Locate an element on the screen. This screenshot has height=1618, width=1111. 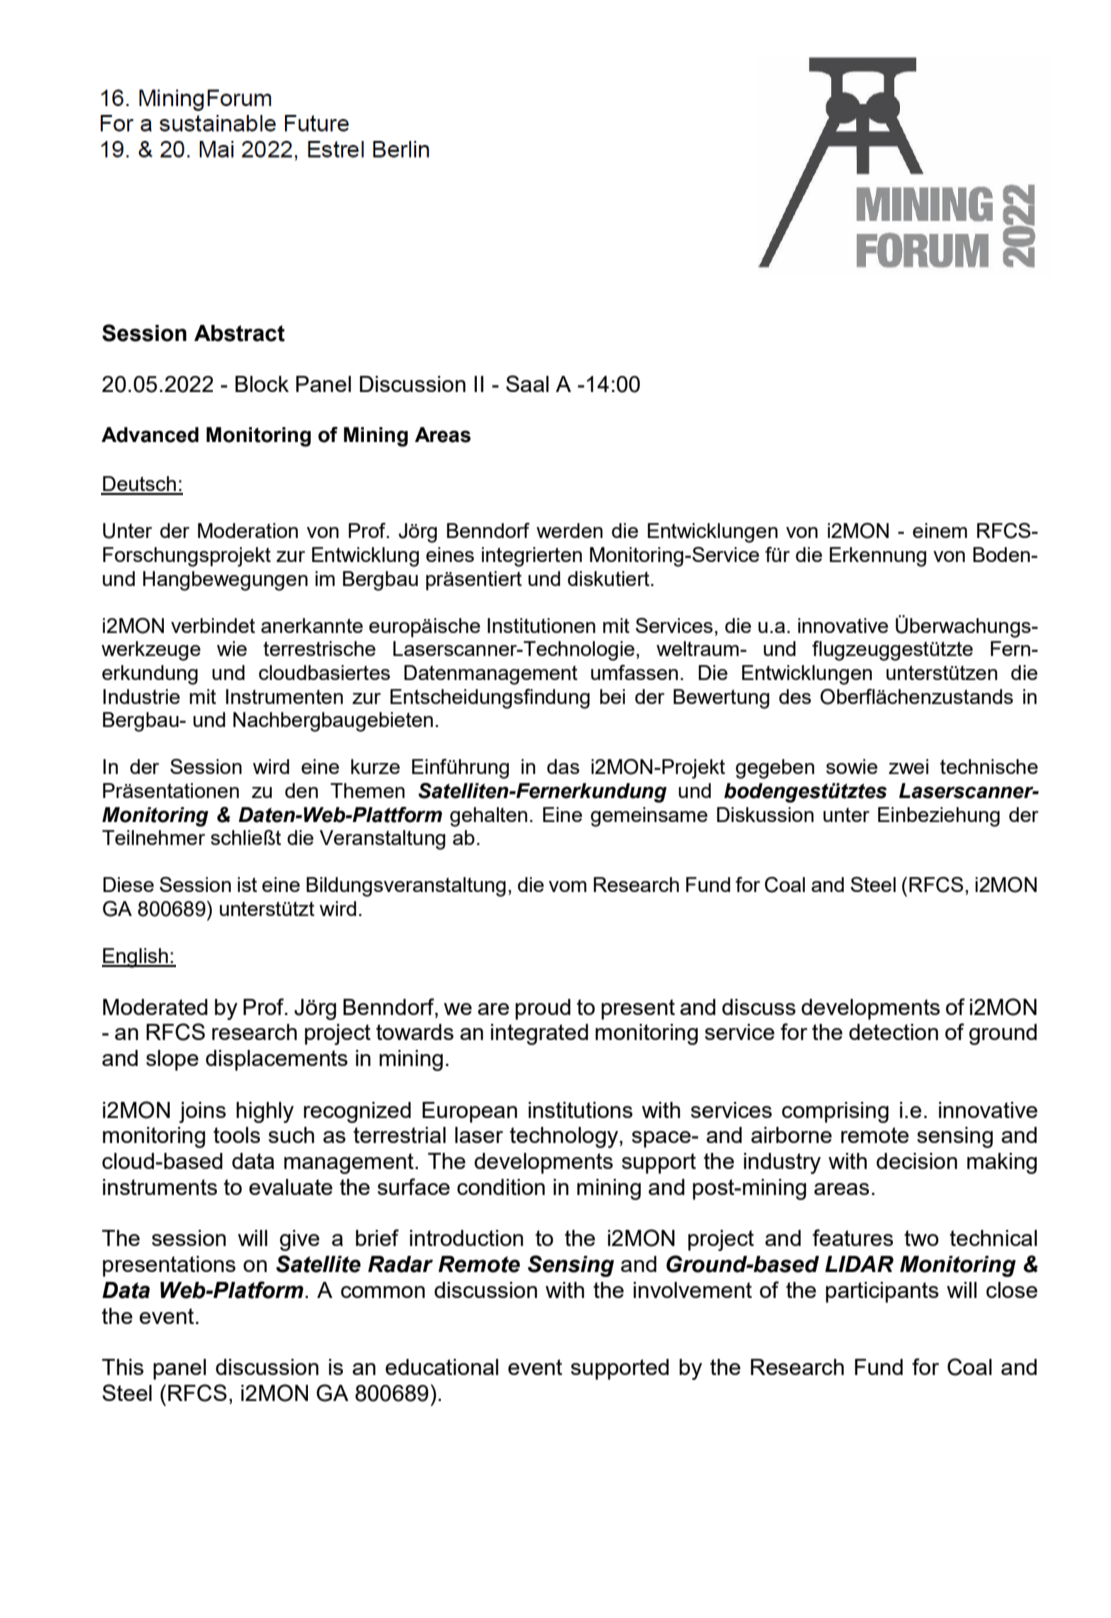
This is located at coordinates (123, 1367).
